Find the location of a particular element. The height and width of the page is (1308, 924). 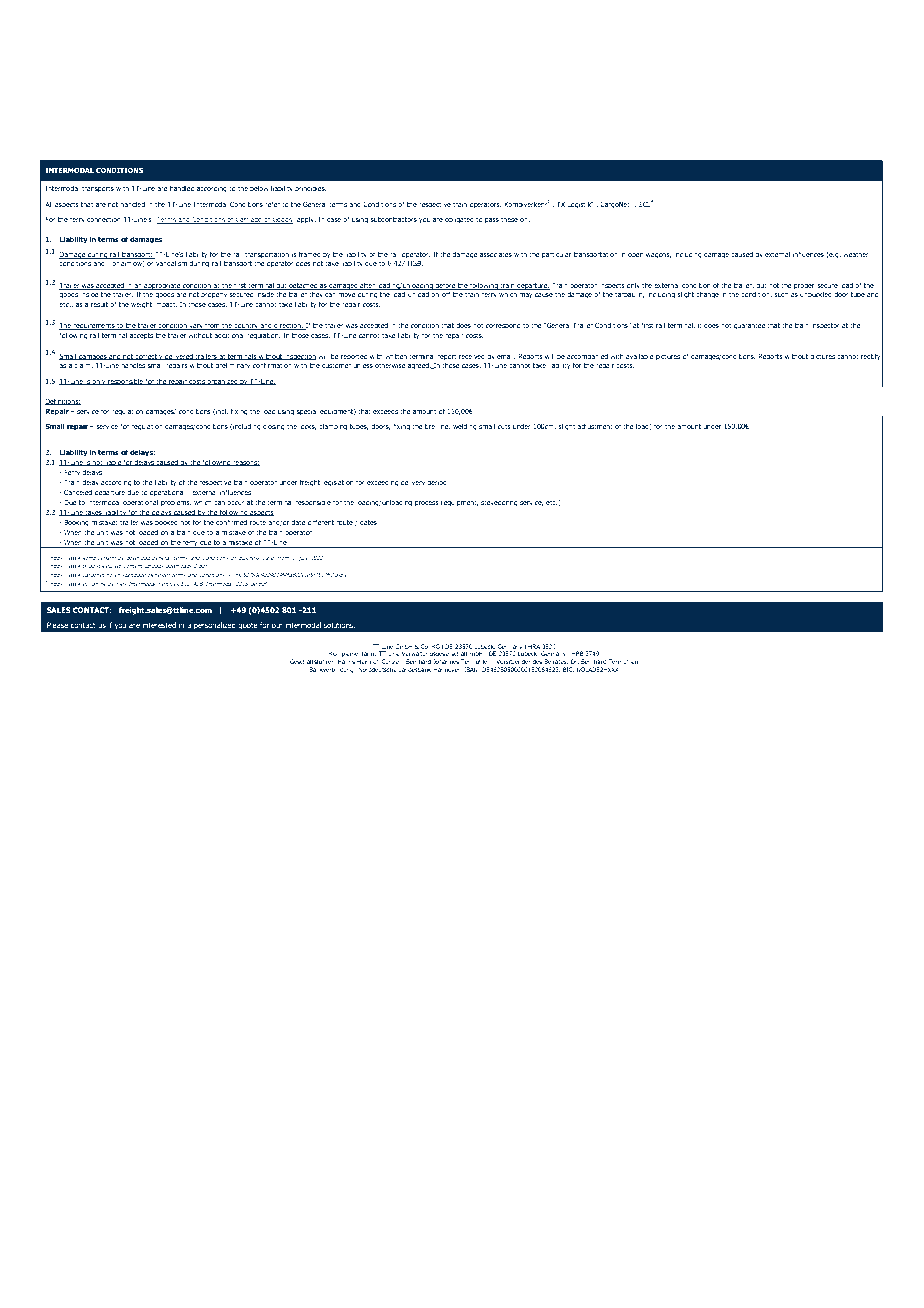

weather is located at coordinates (856, 254).
